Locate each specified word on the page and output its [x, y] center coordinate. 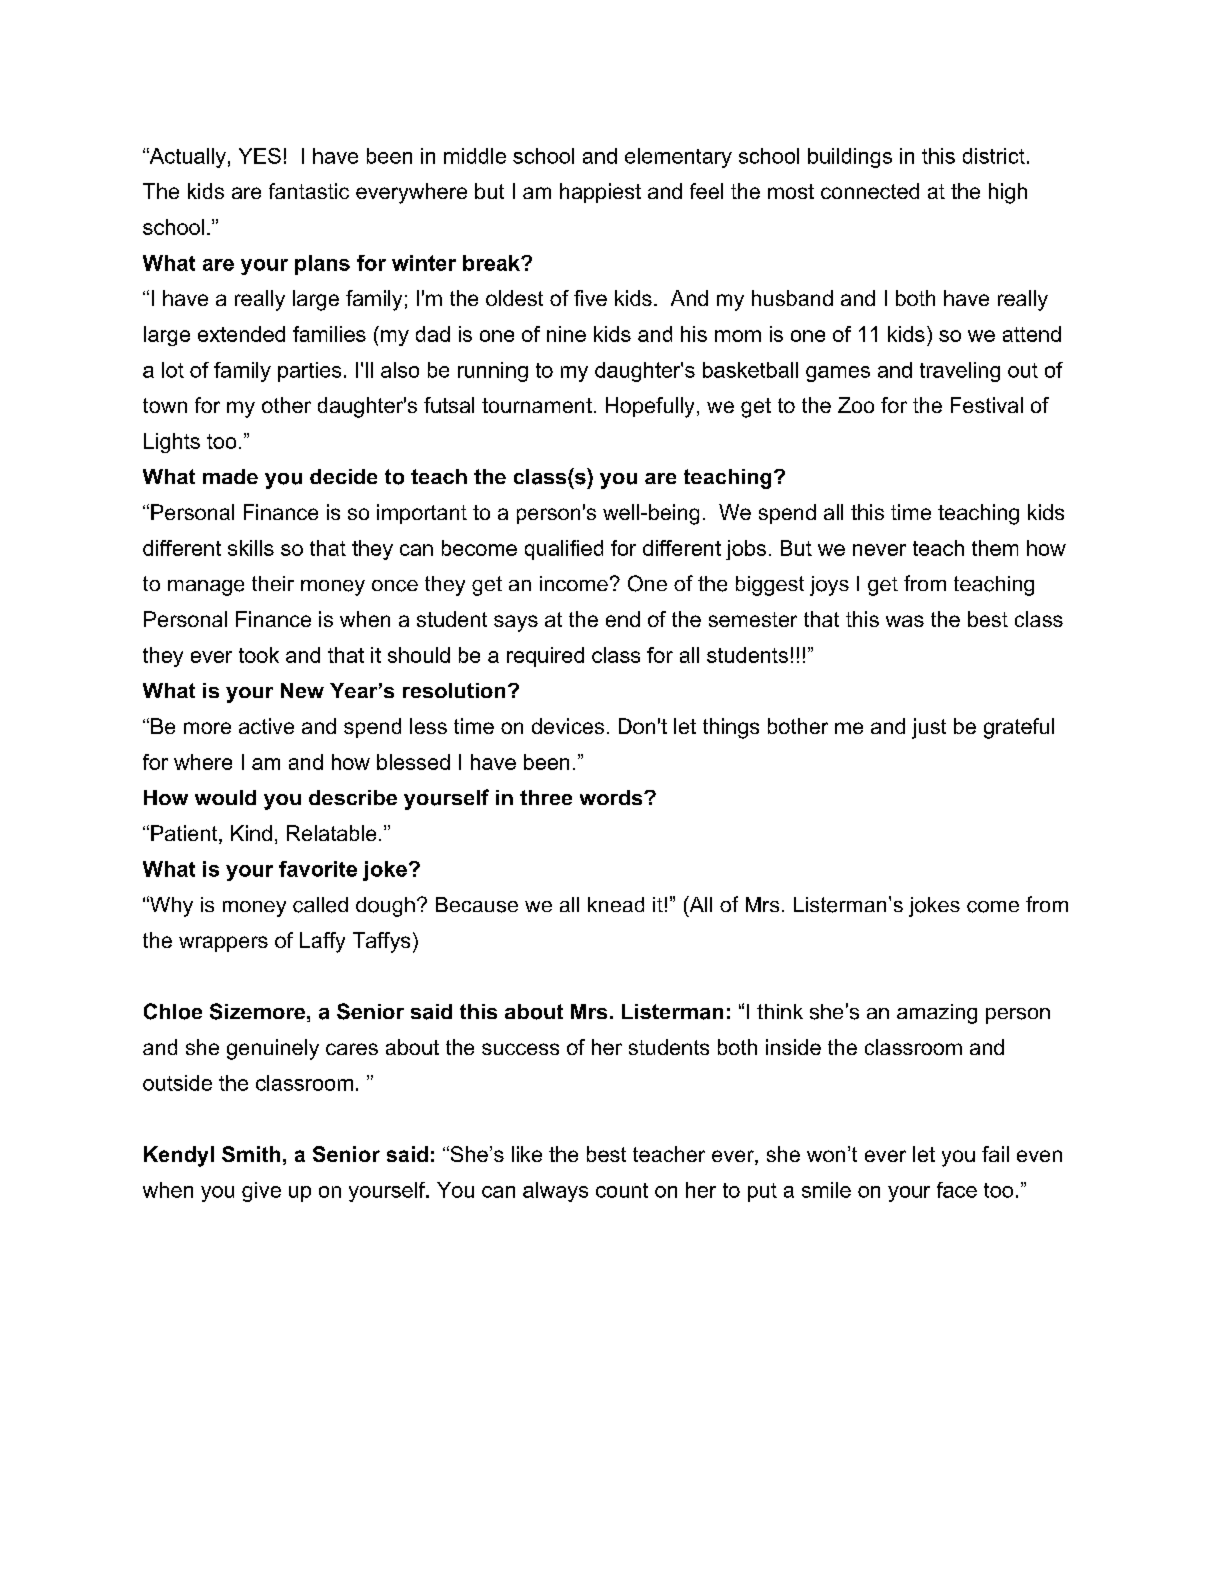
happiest [600, 193]
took [259, 655]
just [929, 728]
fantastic [309, 191]
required [545, 657]
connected [870, 191]
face [957, 1190]
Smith [251, 1154]
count [622, 1190]
